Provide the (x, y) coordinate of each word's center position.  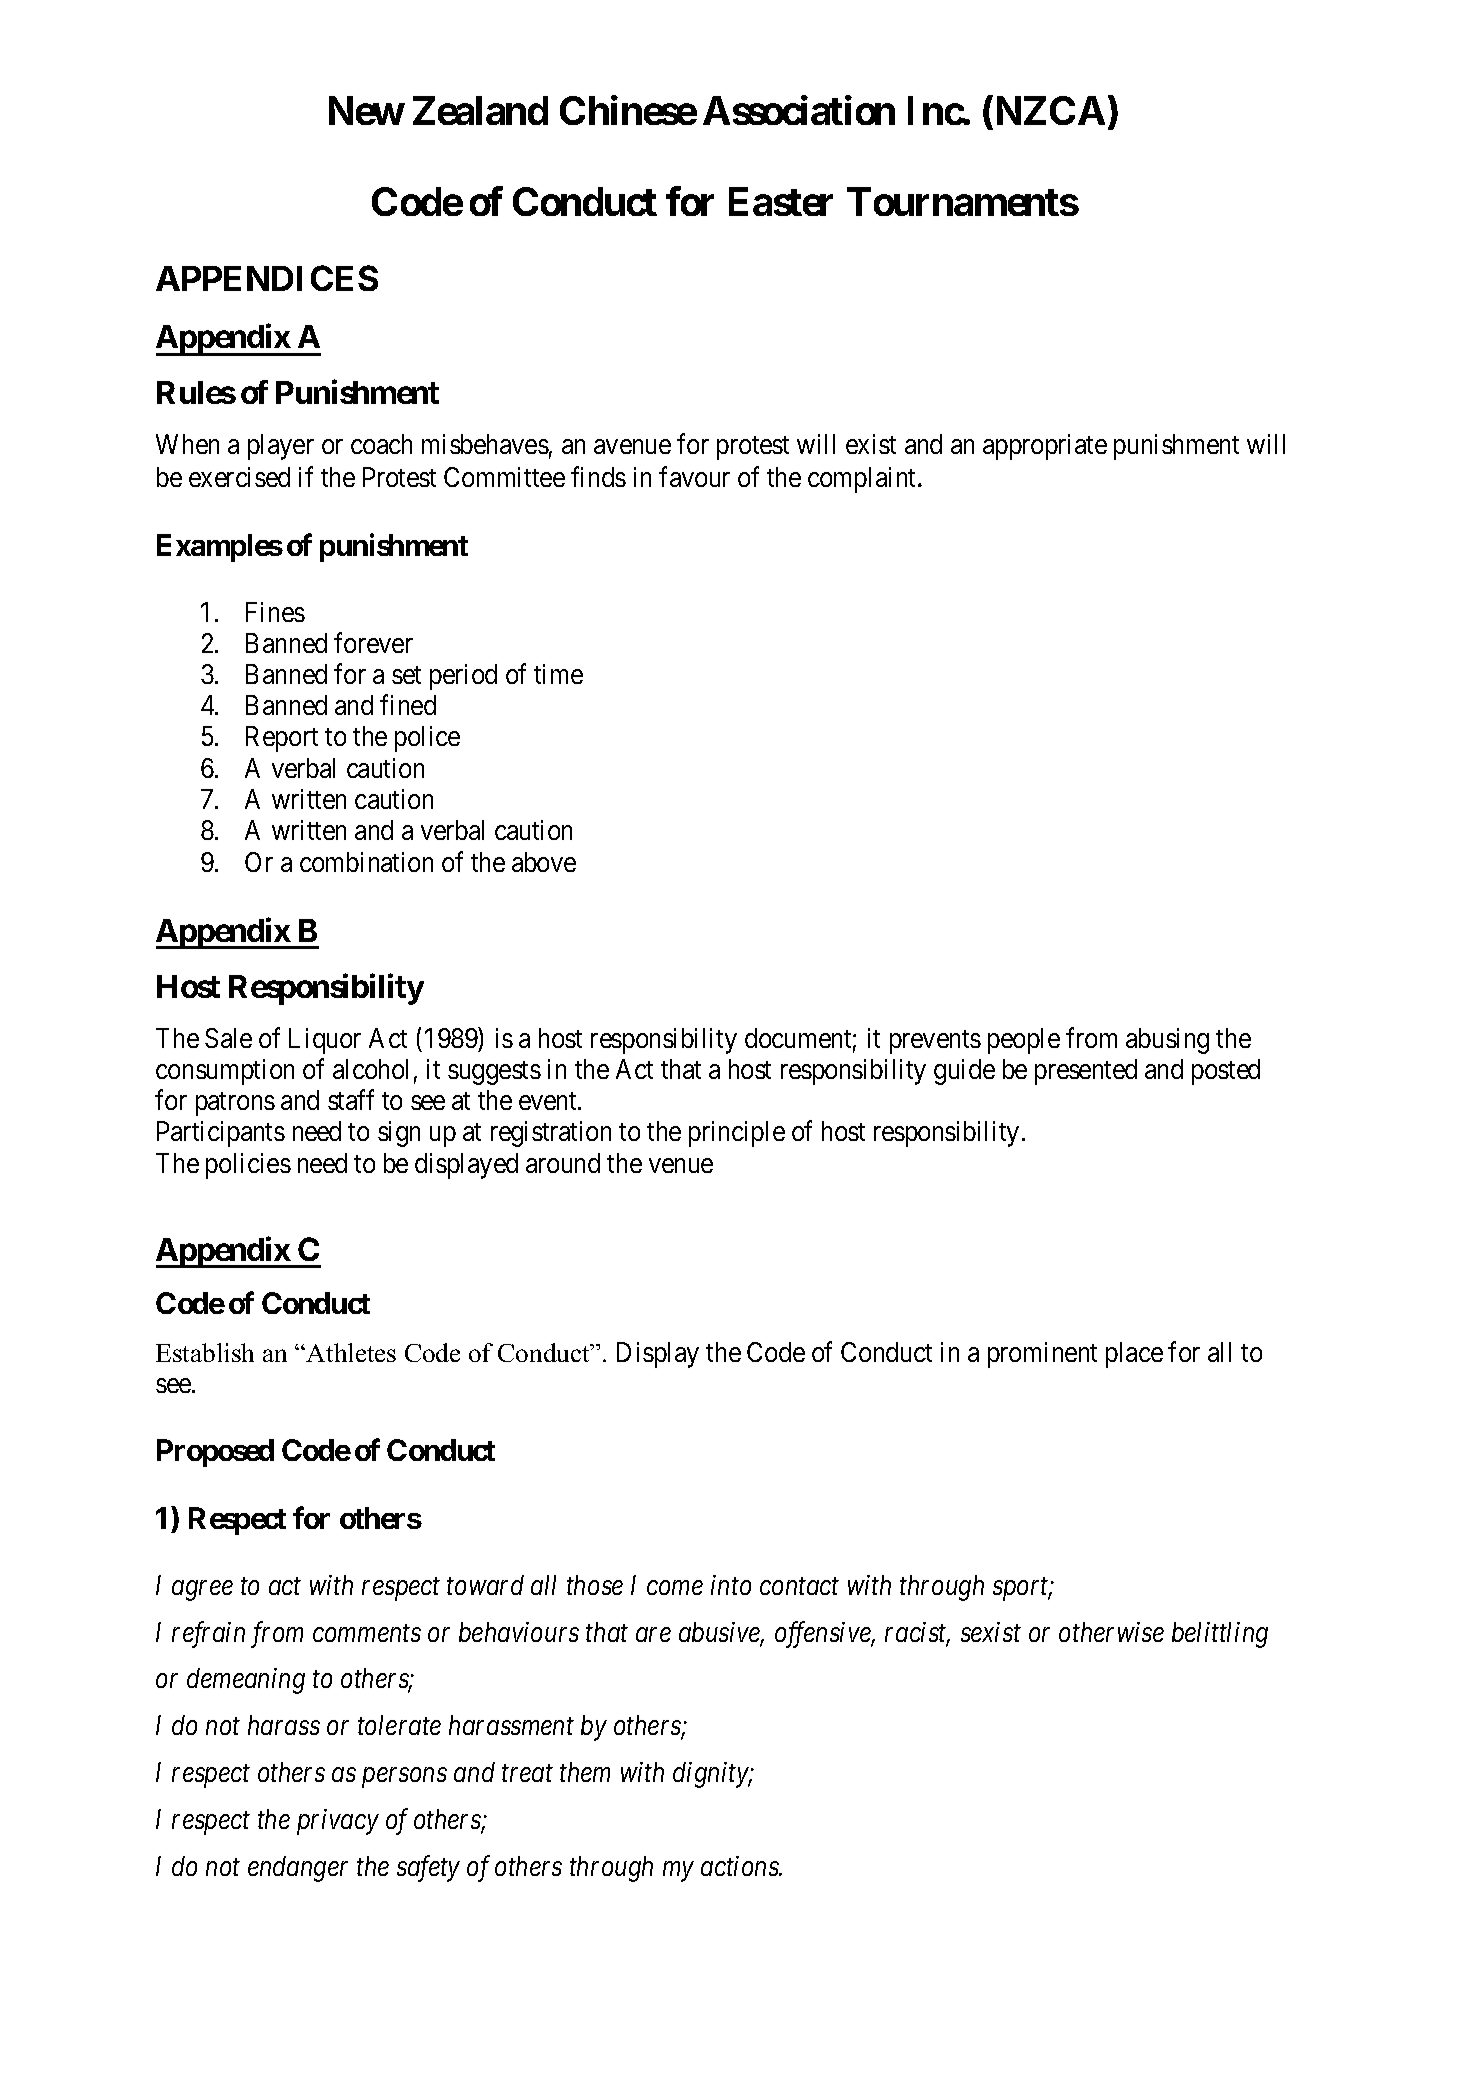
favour (694, 477)
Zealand (480, 111)
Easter (781, 201)
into (731, 1585)
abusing (1167, 1041)
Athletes (351, 1352)
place (1134, 1355)
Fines (275, 612)
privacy (338, 1822)
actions (741, 1866)
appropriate (1045, 447)
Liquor (325, 1041)
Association (799, 110)
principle (737, 1134)
